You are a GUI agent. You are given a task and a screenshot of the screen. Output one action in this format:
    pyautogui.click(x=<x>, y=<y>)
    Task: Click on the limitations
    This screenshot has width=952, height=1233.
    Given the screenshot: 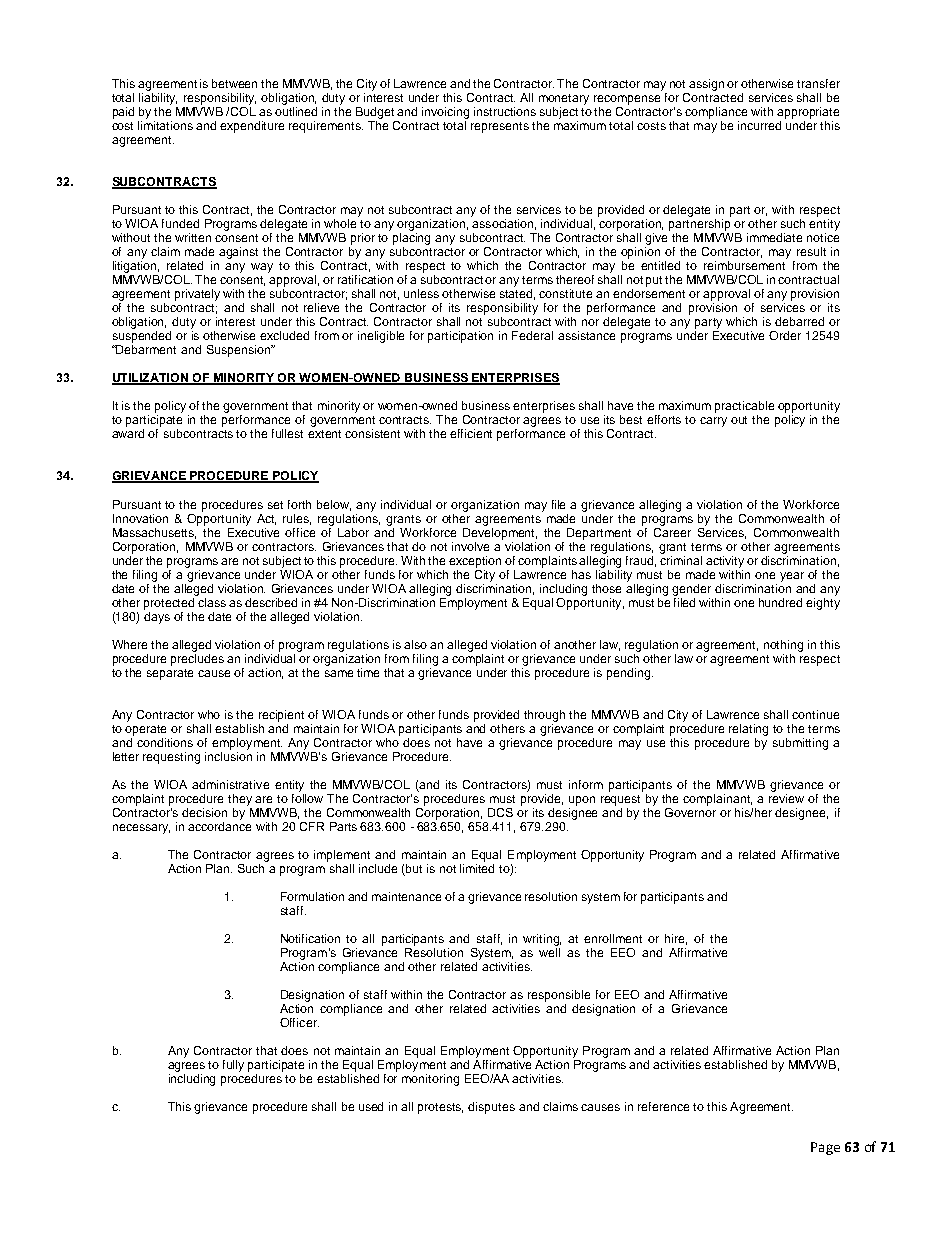 What is the action you would take?
    pyautogui.click(x=165, y=125)
